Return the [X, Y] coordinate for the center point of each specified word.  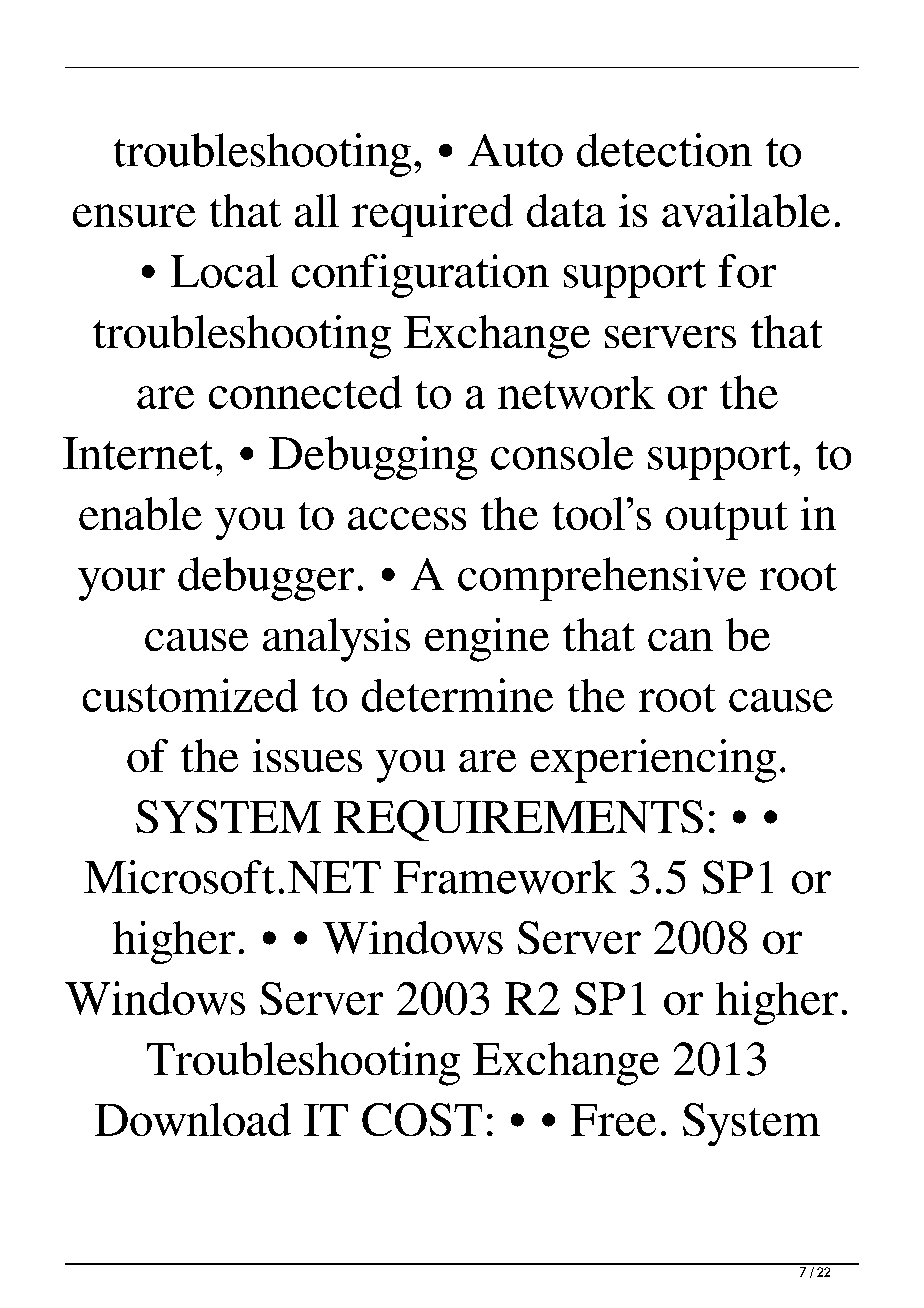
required [432, 215]
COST [422, 1119]
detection [664, 150]
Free [613, 1120]
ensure [134, 215]
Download [193, 1119]
